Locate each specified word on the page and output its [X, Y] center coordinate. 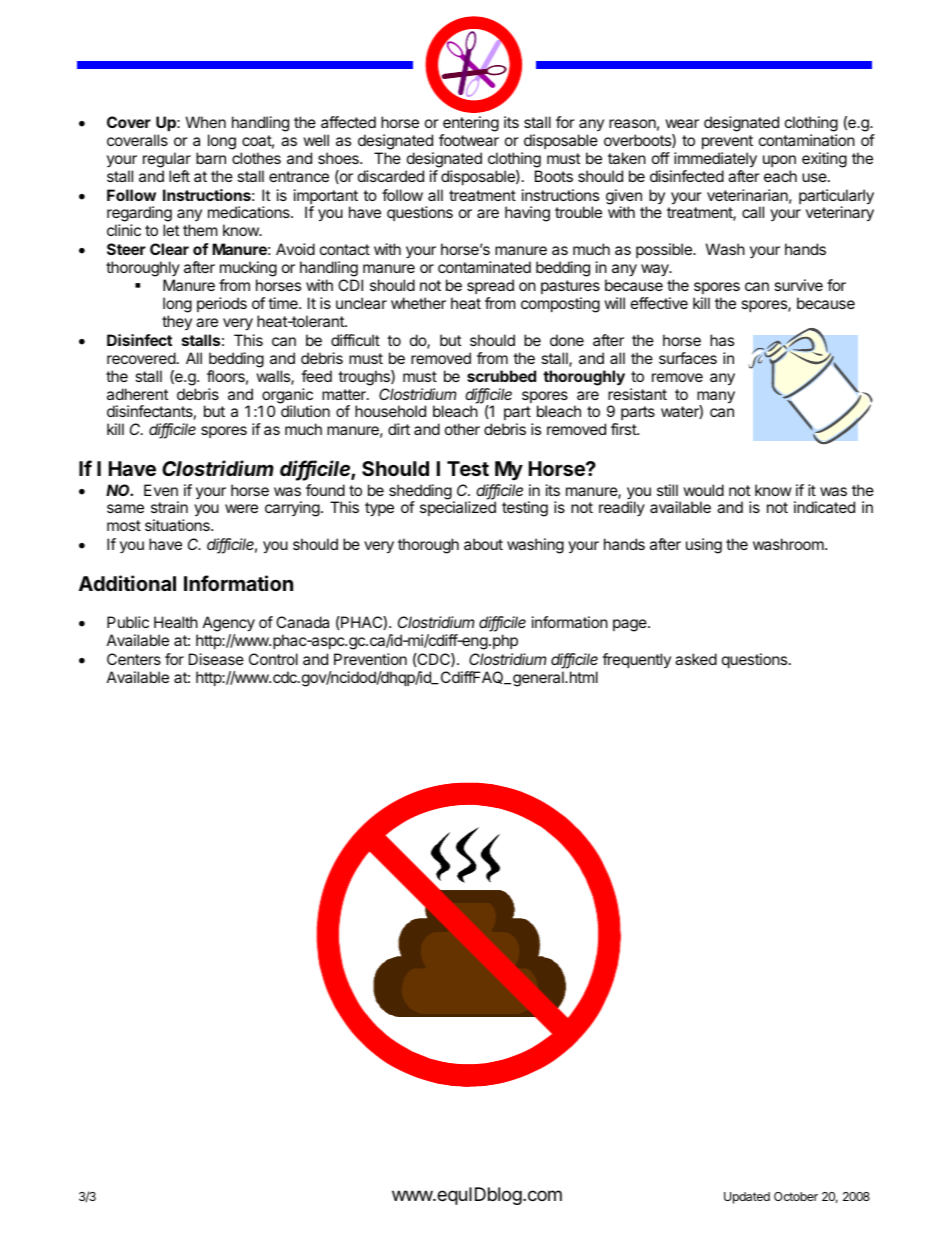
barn [211, 158]
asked [696, 659]
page [631, 625]
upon [779, 161]
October [796, 1196]
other [462, 429]
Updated [747, 1198]
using [704, 546]
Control [273, 659]
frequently [636, 660]
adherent [137, 394]
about [483, 544]
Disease [216, 659]
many [716, 398]
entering [471, 124]
